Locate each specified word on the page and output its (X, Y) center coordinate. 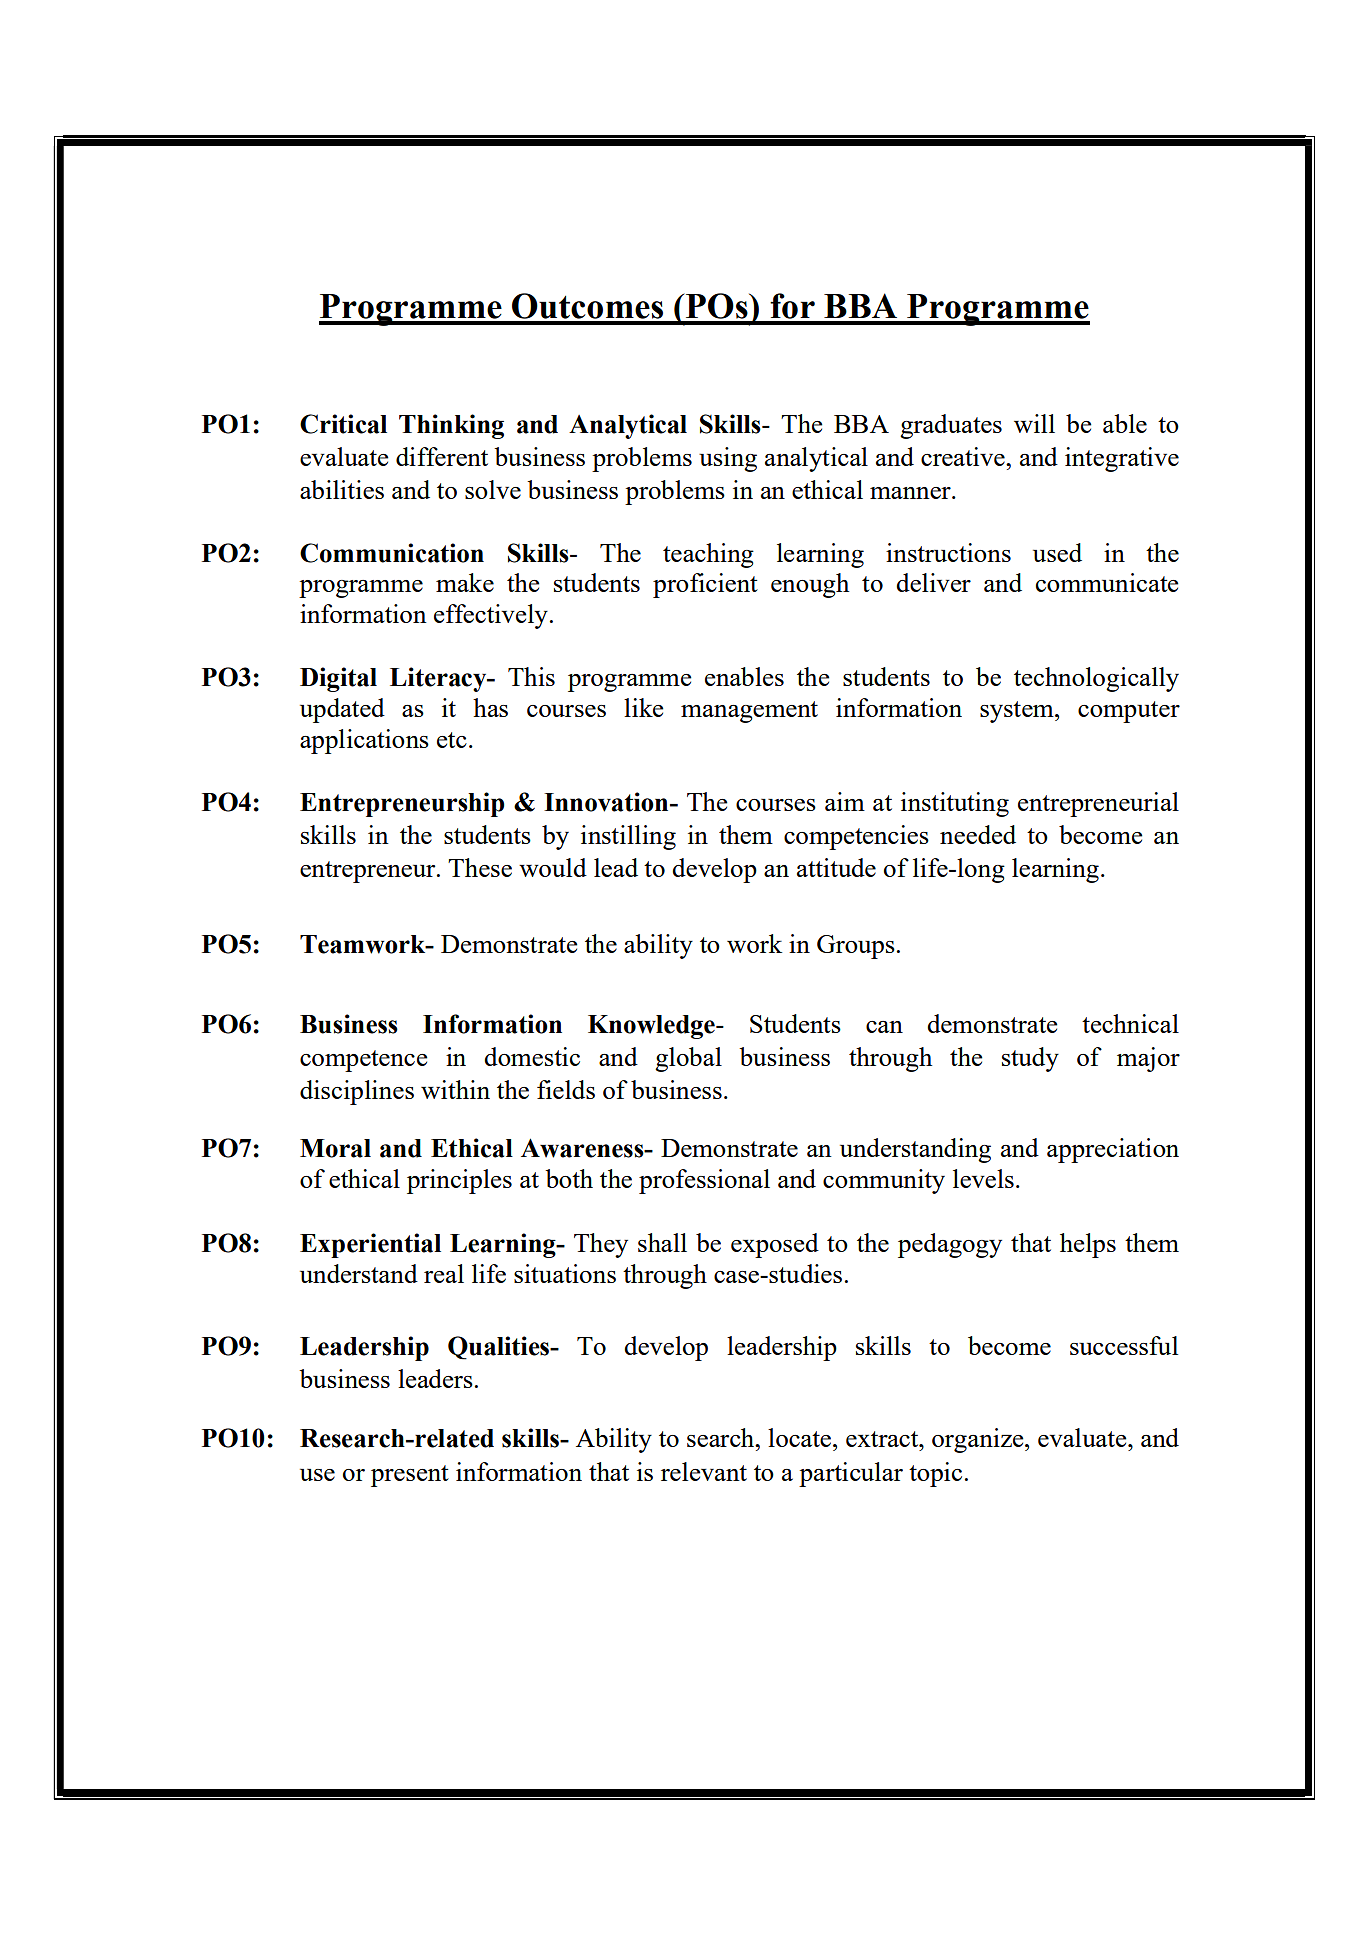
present (410, 1476)
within (455, 1089)
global (688, 1059)
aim (845, 801)
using (728, 459)
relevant (704, 1471)
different (442, 456)
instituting (955, 804)
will (1034, 423)
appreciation (1113, 1150)
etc (452, 740)
